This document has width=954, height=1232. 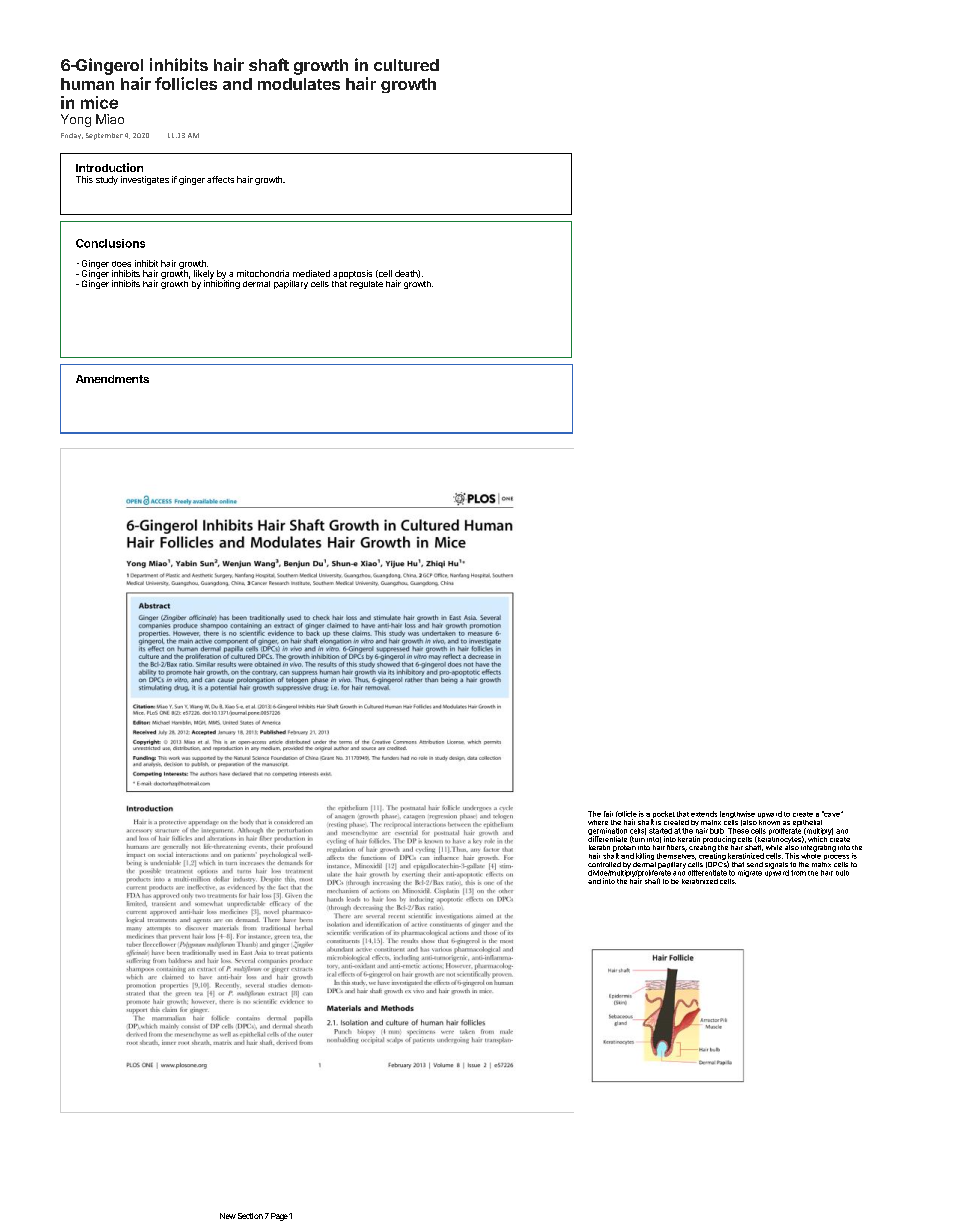 I want to click on modulates, so click(x=299, y=84).
